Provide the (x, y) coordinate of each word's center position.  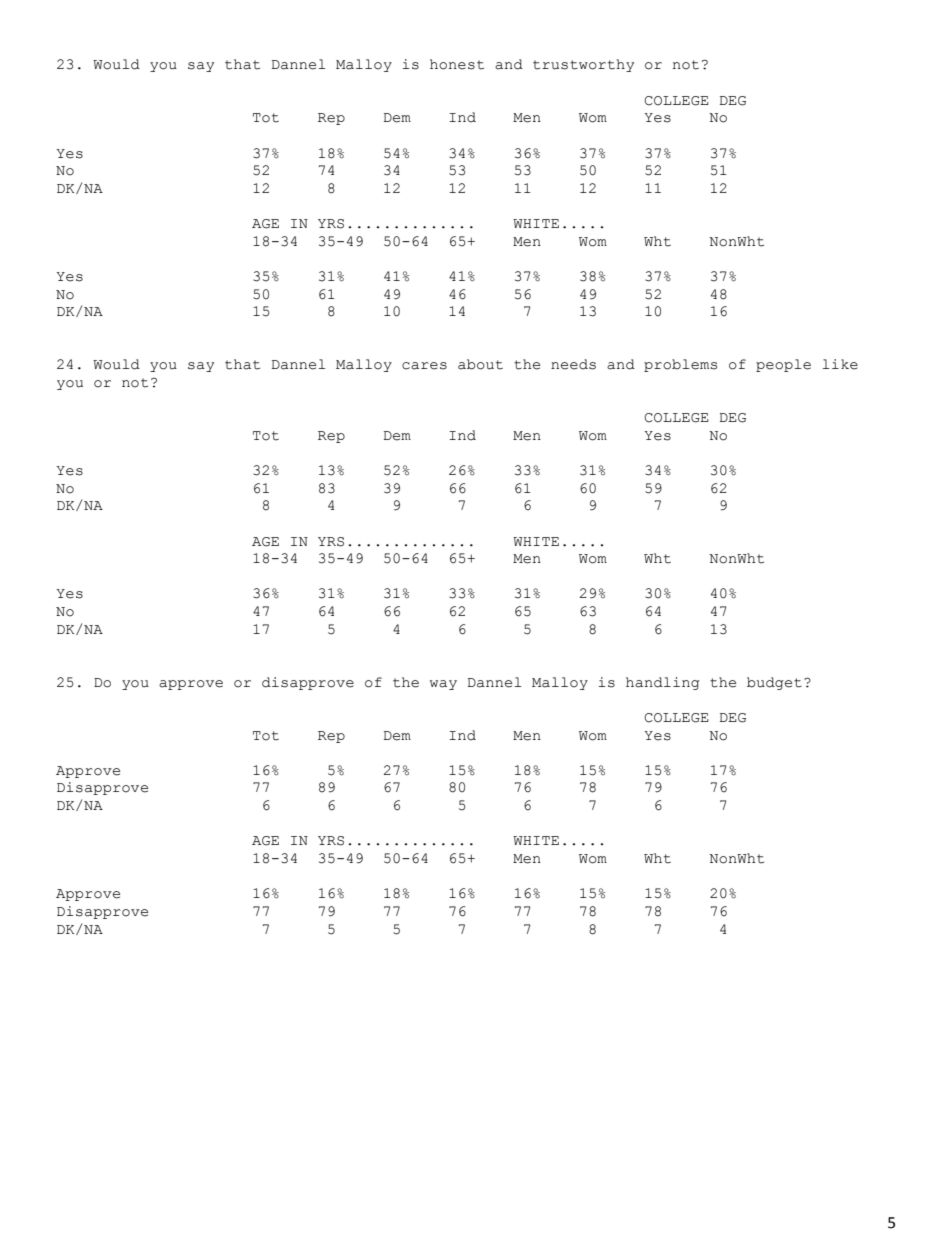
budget (774, 683)
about (480, 364)
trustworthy (583, 65)
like (840, 364)
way (443, 685)
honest (457, 64)
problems (680, 365)
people (783, 365)
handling (663, 683)
